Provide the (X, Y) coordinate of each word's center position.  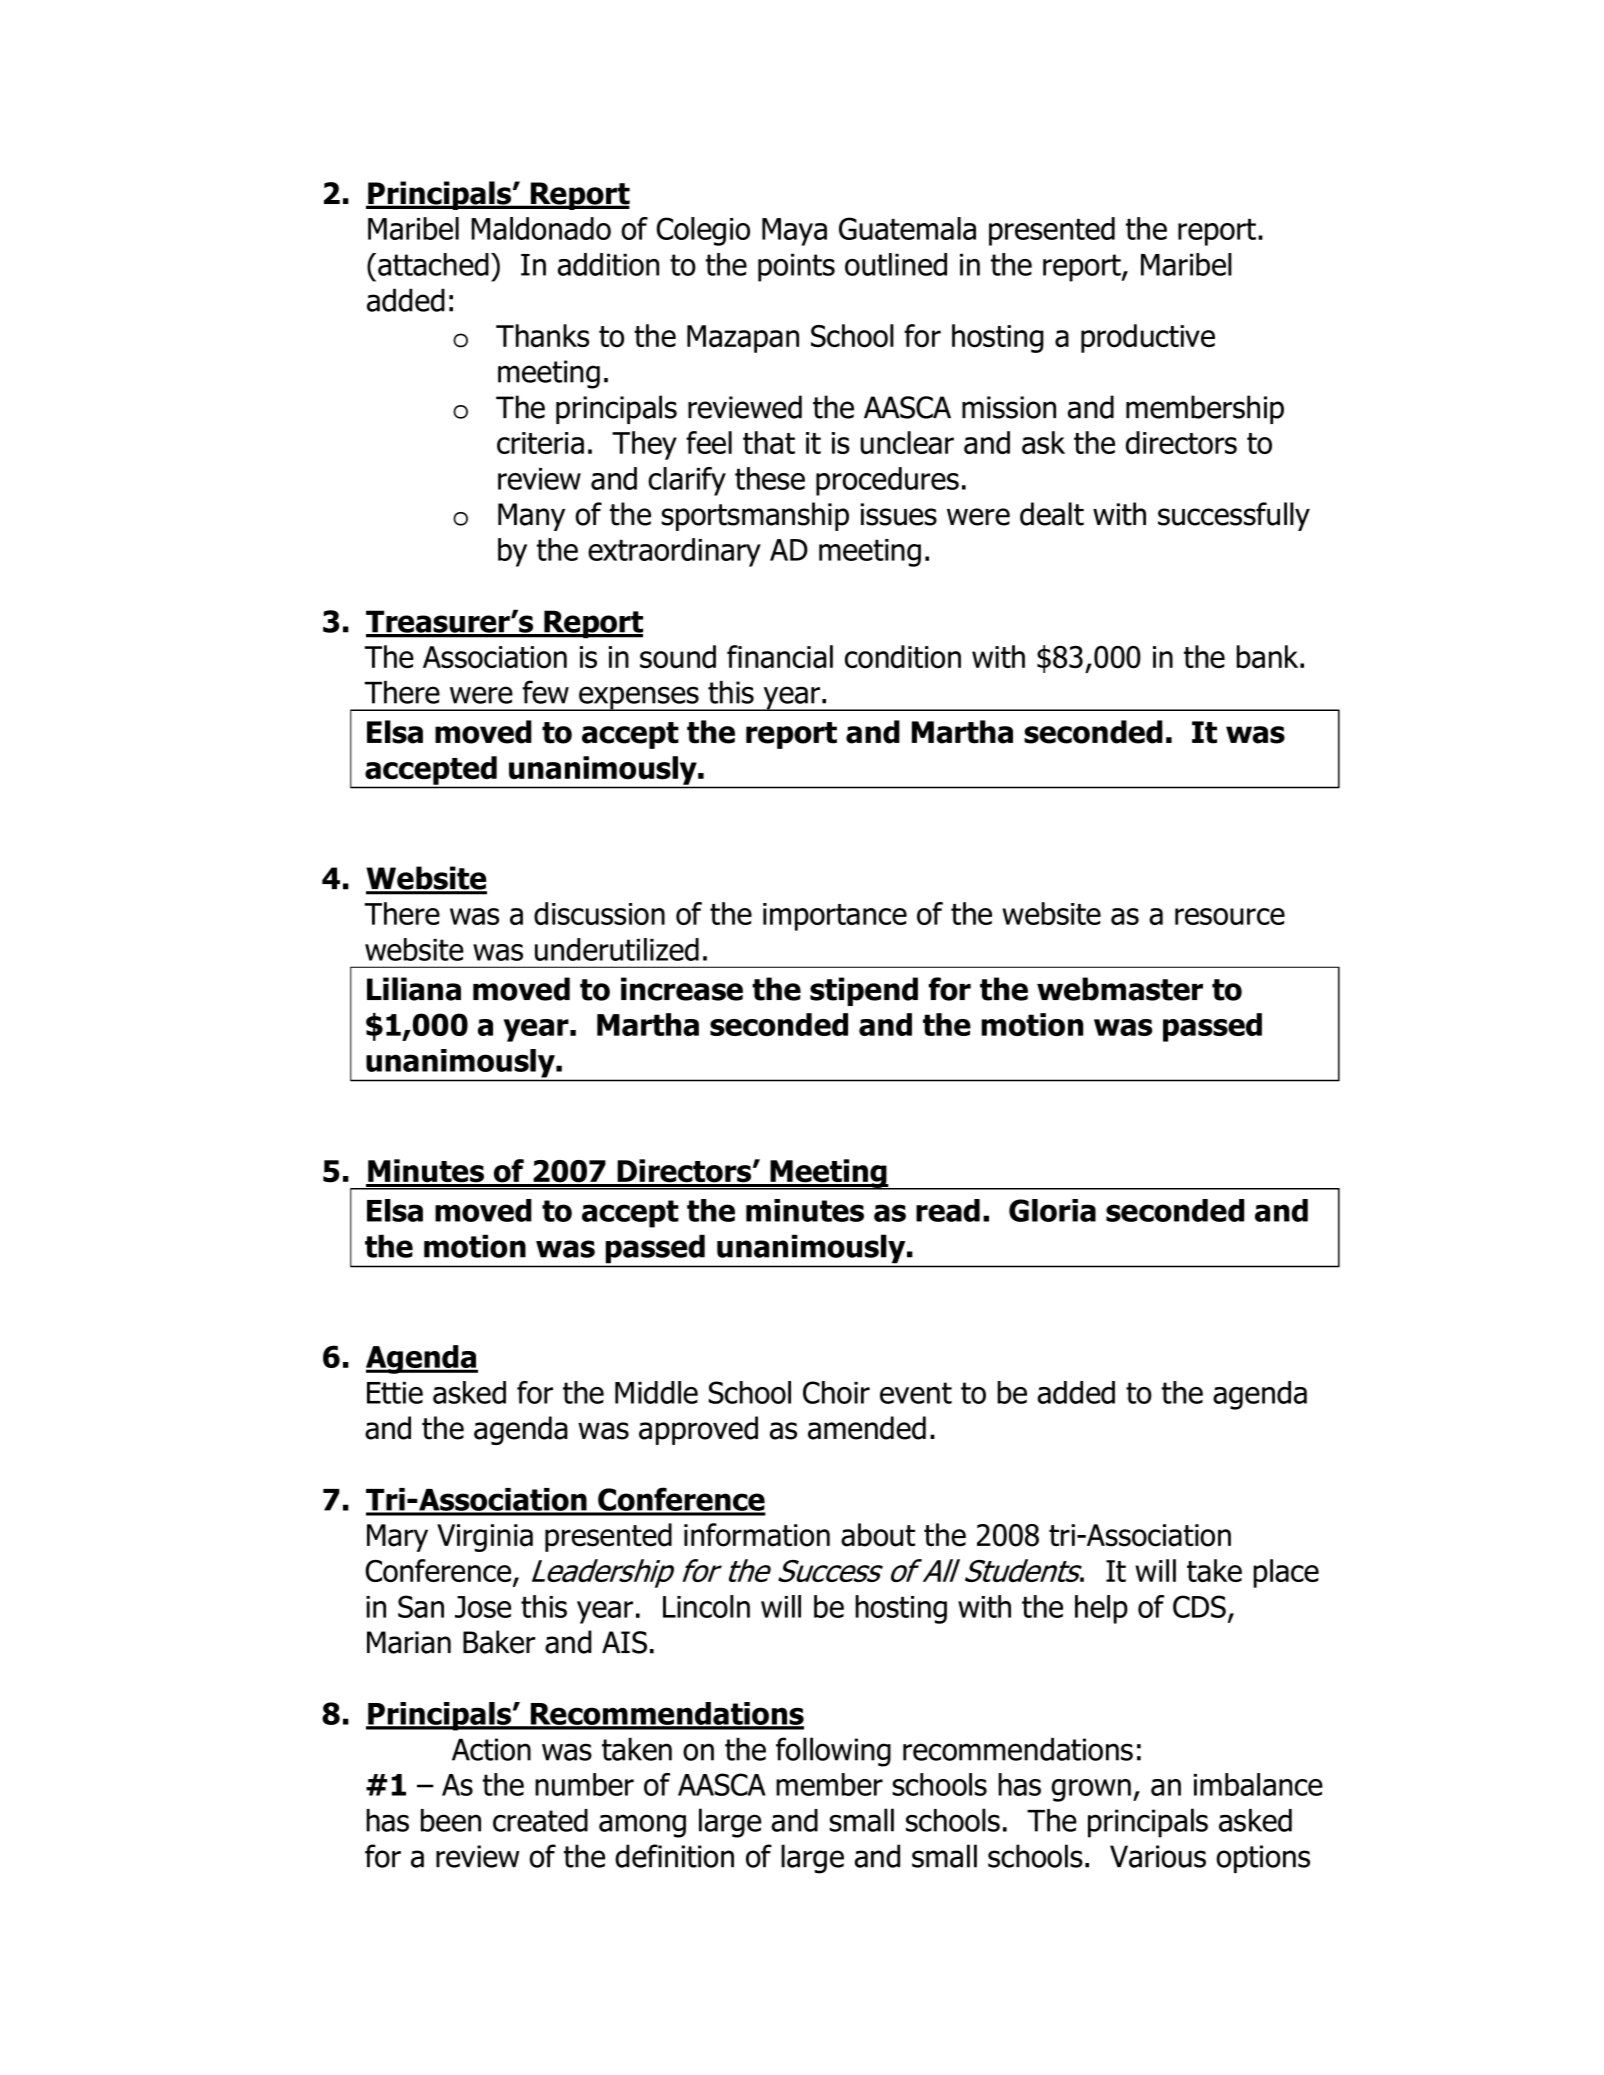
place (1286, 1573)
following (833, 1752)
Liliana (414, 989)
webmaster (1120, 989)
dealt (1052, 514)
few (545, 692)
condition (903, 657)
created (540, 1820)
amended (867, 1428)
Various (1158, 1856)
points (796, 267)
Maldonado (541, 228)
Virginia (485, 1538)
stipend (864, 991)
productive (1148, 338)
